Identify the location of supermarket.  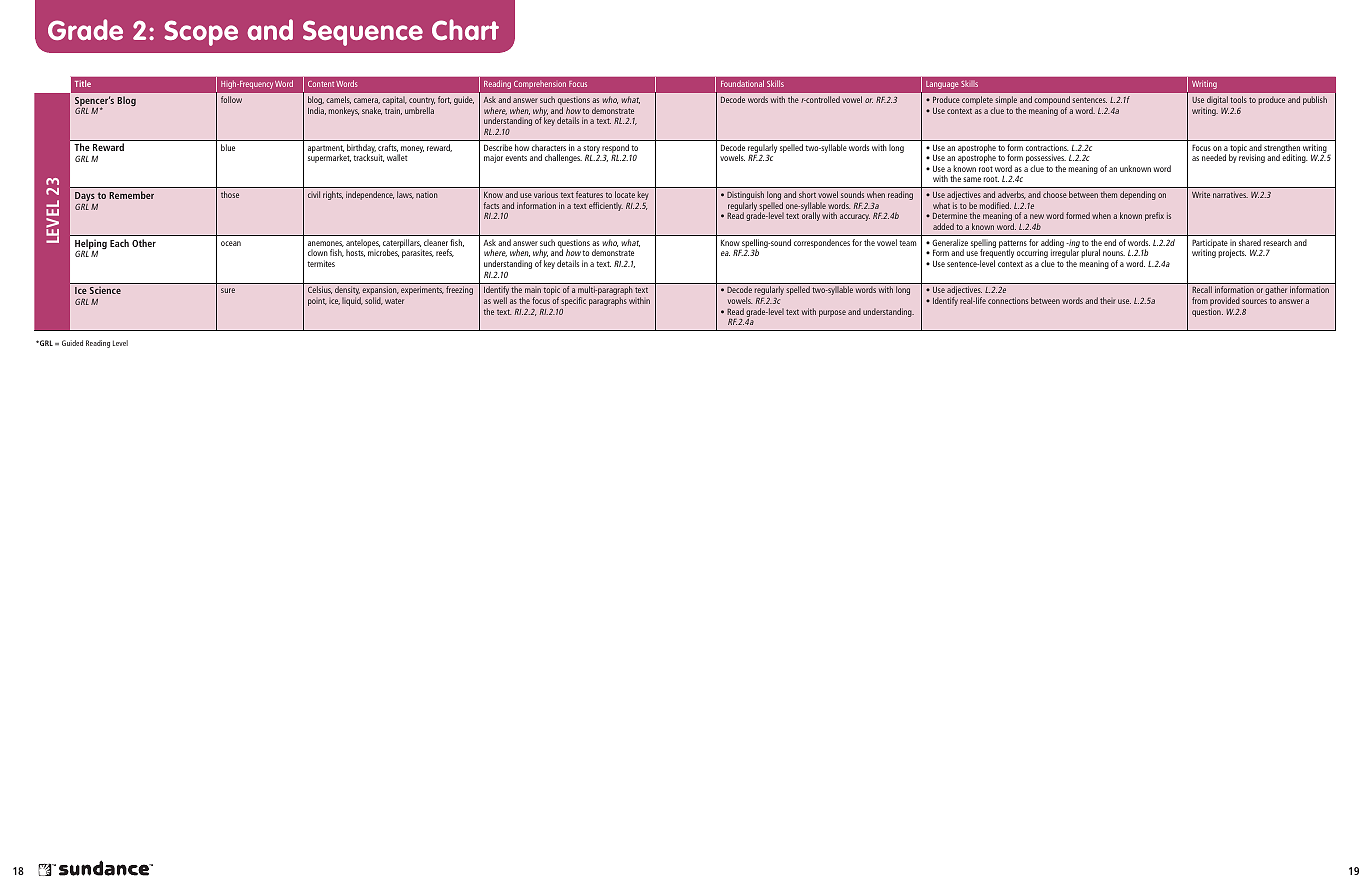
(329, 158).
